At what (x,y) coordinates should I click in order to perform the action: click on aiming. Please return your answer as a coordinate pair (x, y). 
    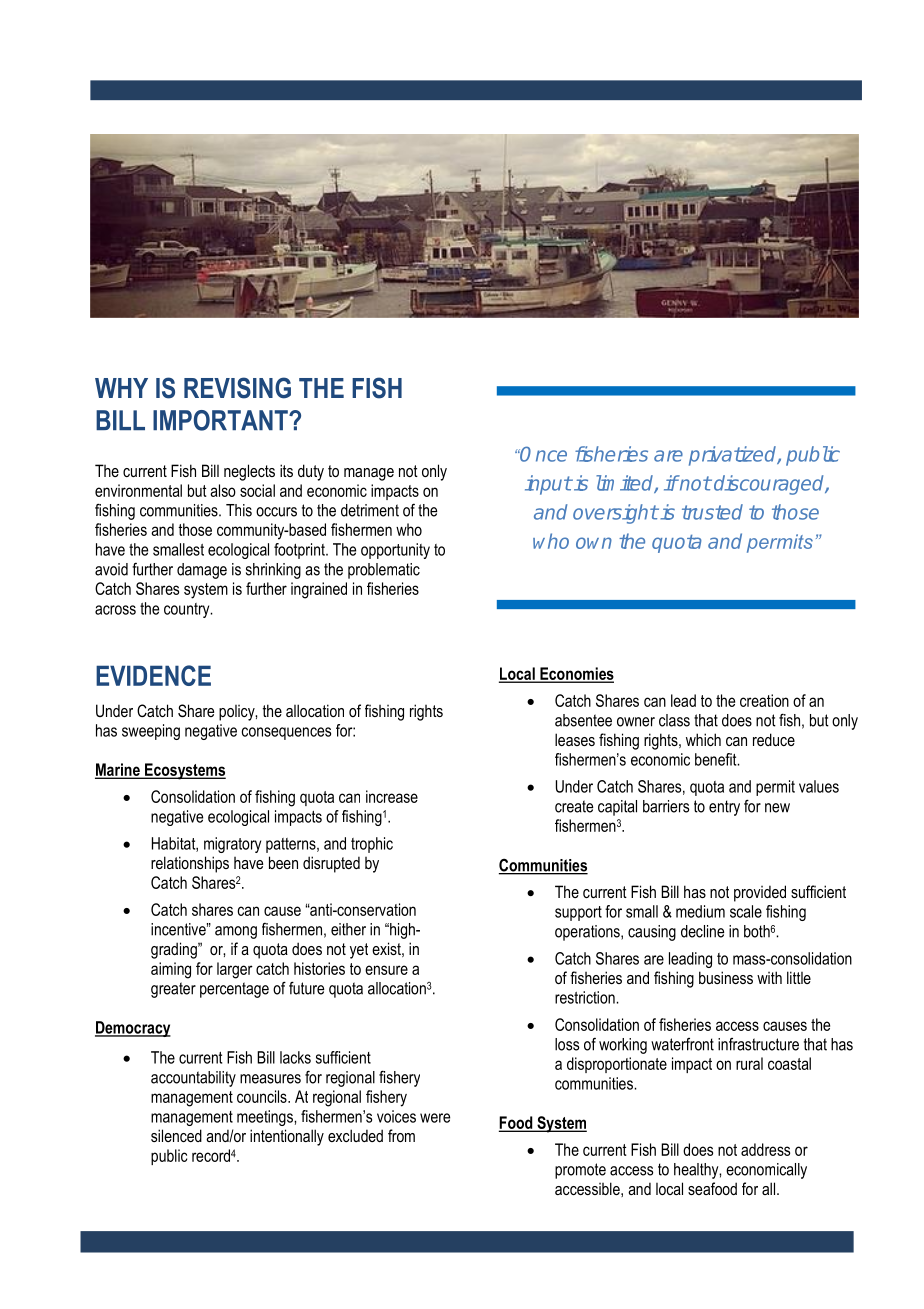
    Looking at the image, I should click on (171, 970).
